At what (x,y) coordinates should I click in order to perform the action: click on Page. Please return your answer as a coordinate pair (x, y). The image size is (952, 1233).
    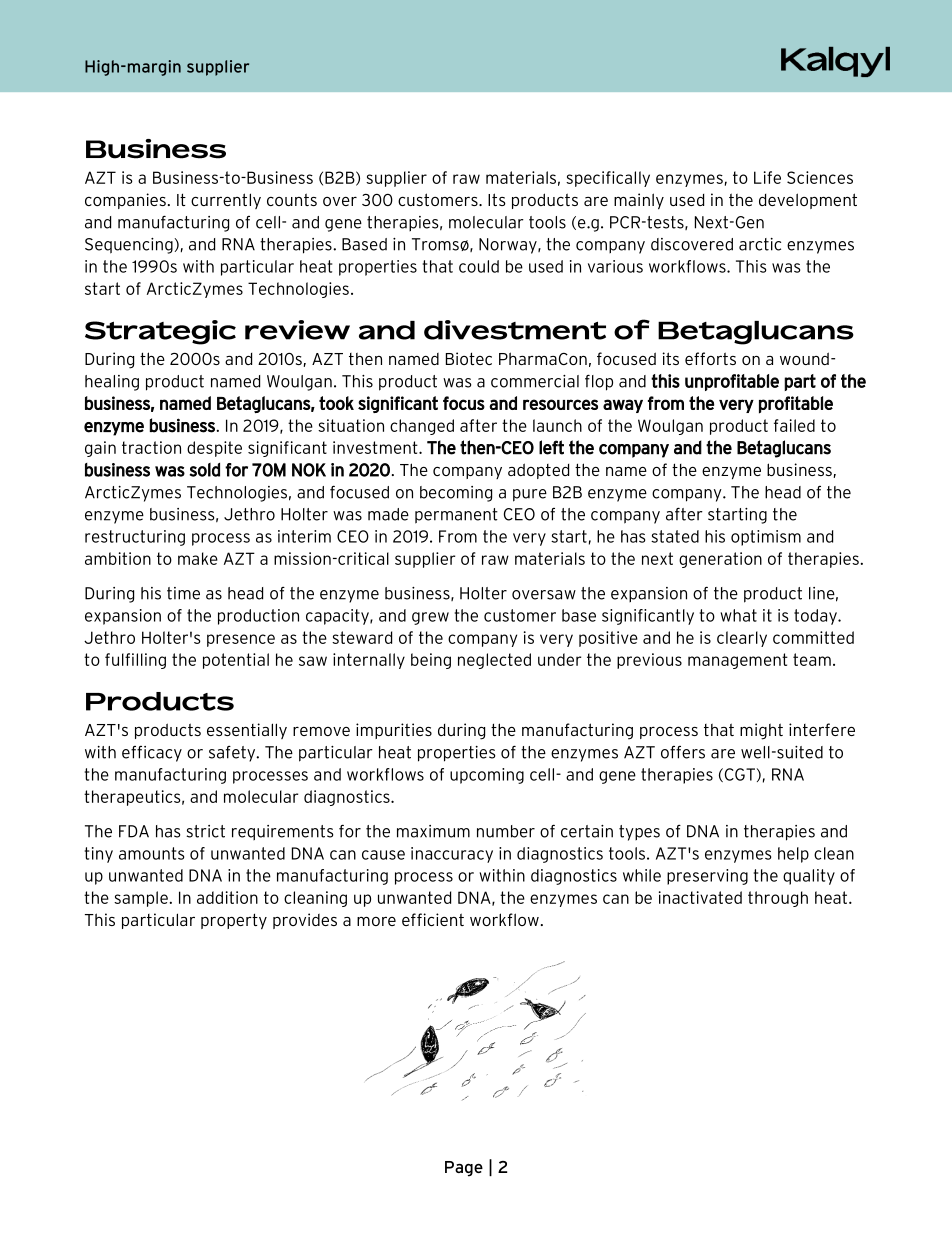
    Looking at the image, I should click on (464, 1169).
